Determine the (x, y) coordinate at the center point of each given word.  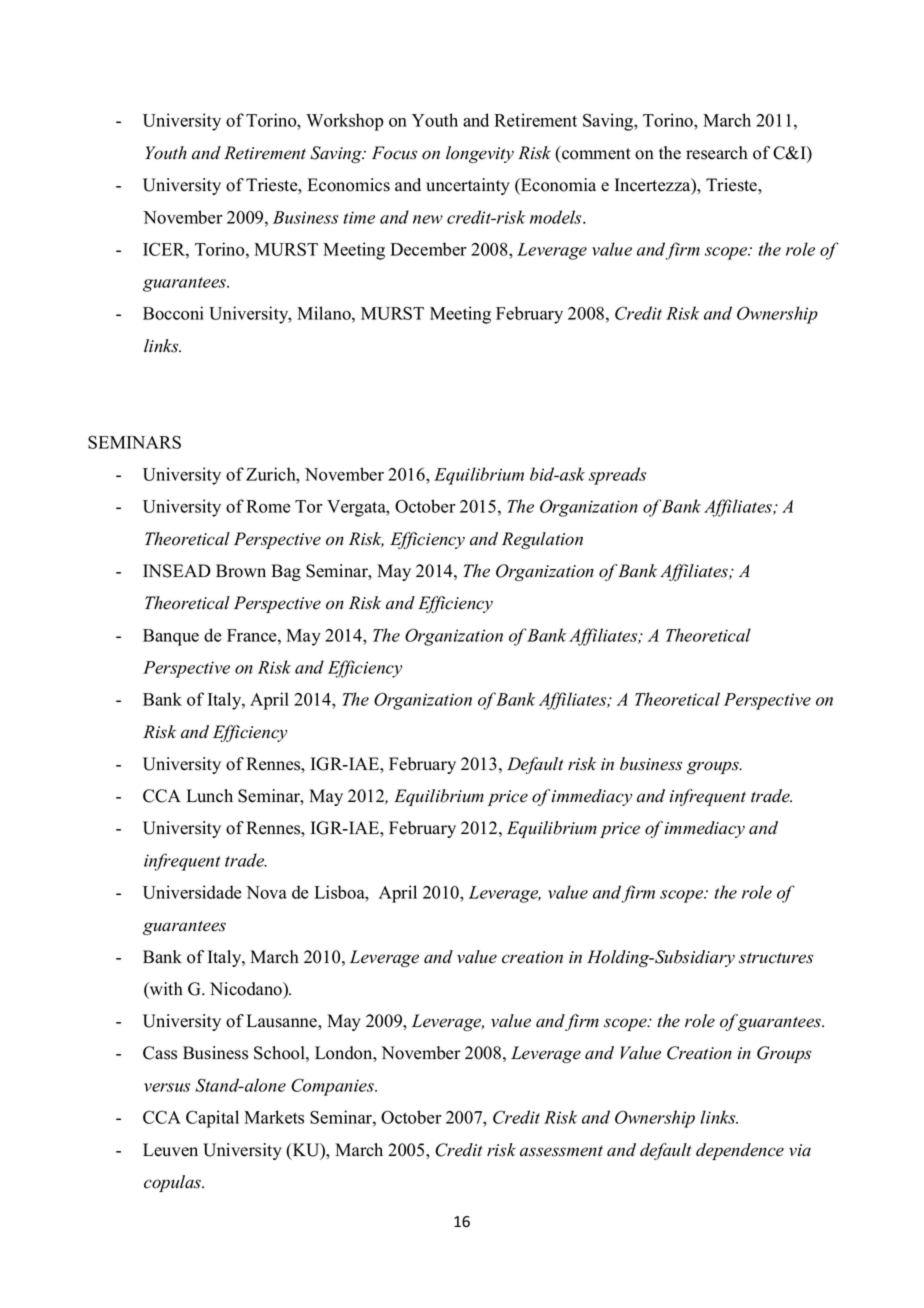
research (717, 153)
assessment (561, 1151)
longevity (480, 154)
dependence (740, 1151)
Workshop (344, 122)
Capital (212, 1119)
